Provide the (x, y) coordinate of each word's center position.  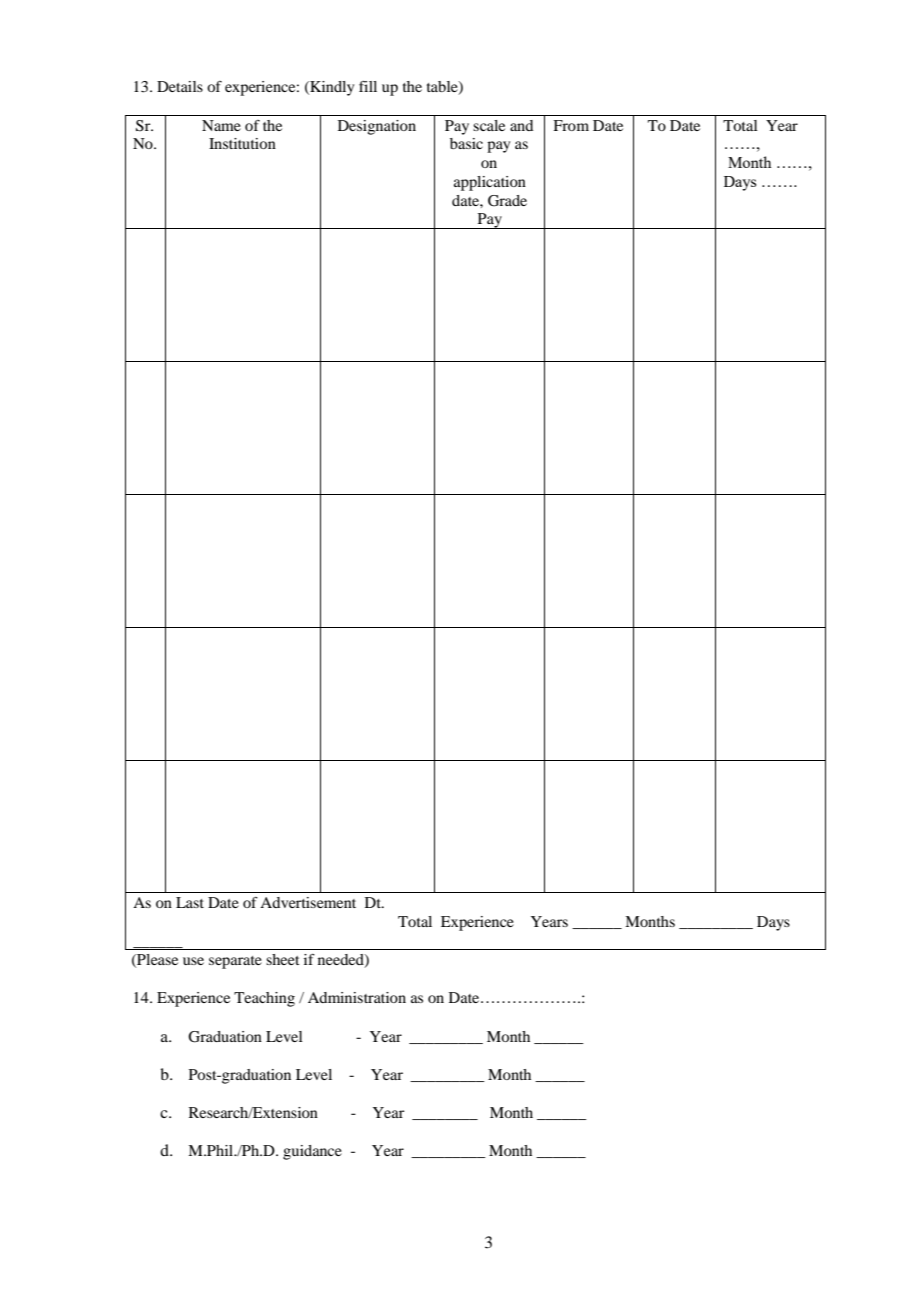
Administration (357, 997)
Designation (377, 127)
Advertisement (308, 902)
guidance (312, 1152)
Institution (242, 143)
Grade (507, 201)
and (521, 125)
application (490, 183)
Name (221, 125)
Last (190, 902)
